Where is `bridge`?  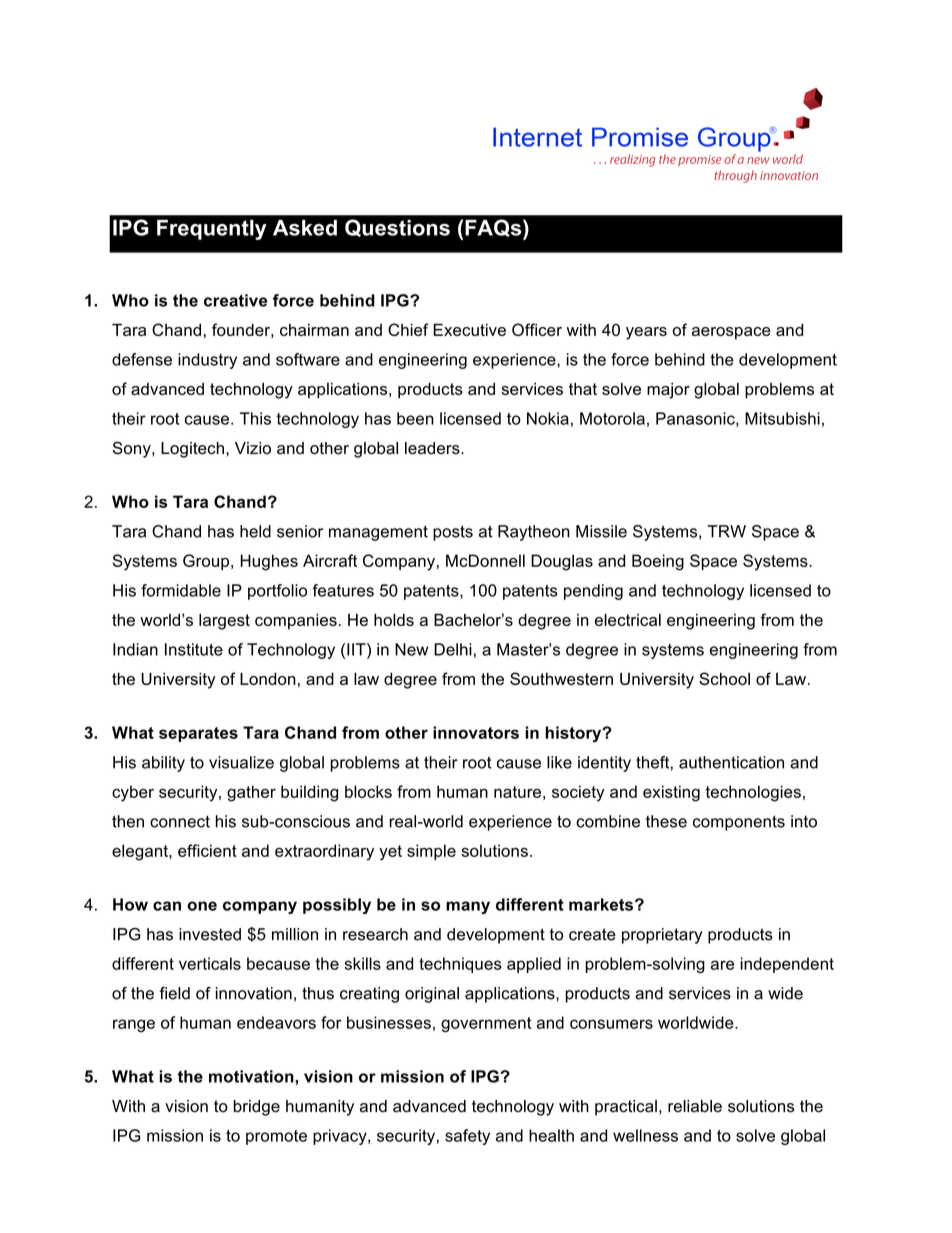
bridge is located at coordinates (257, 1108).
